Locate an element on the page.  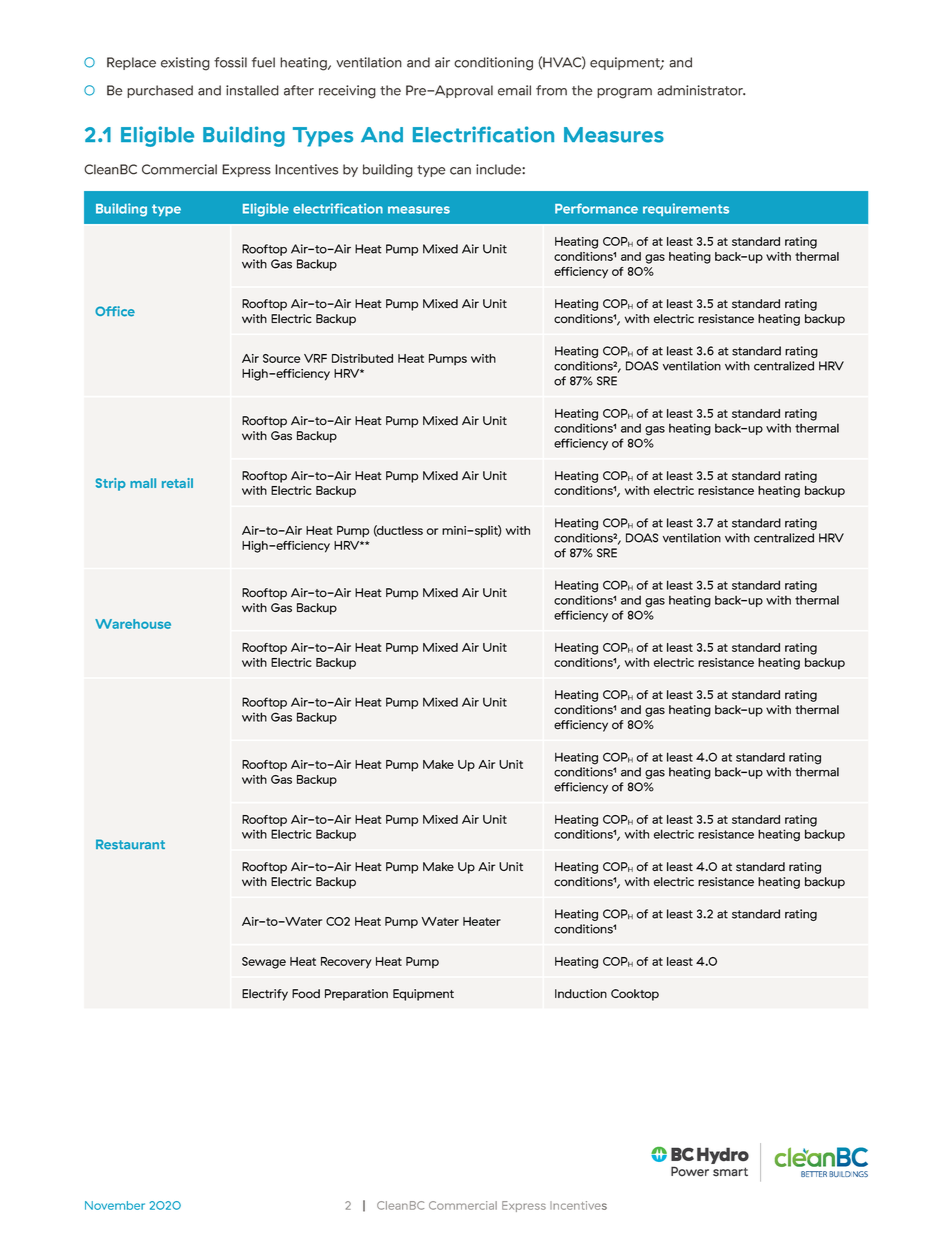
Induction is located at coordinates (581, 994).
